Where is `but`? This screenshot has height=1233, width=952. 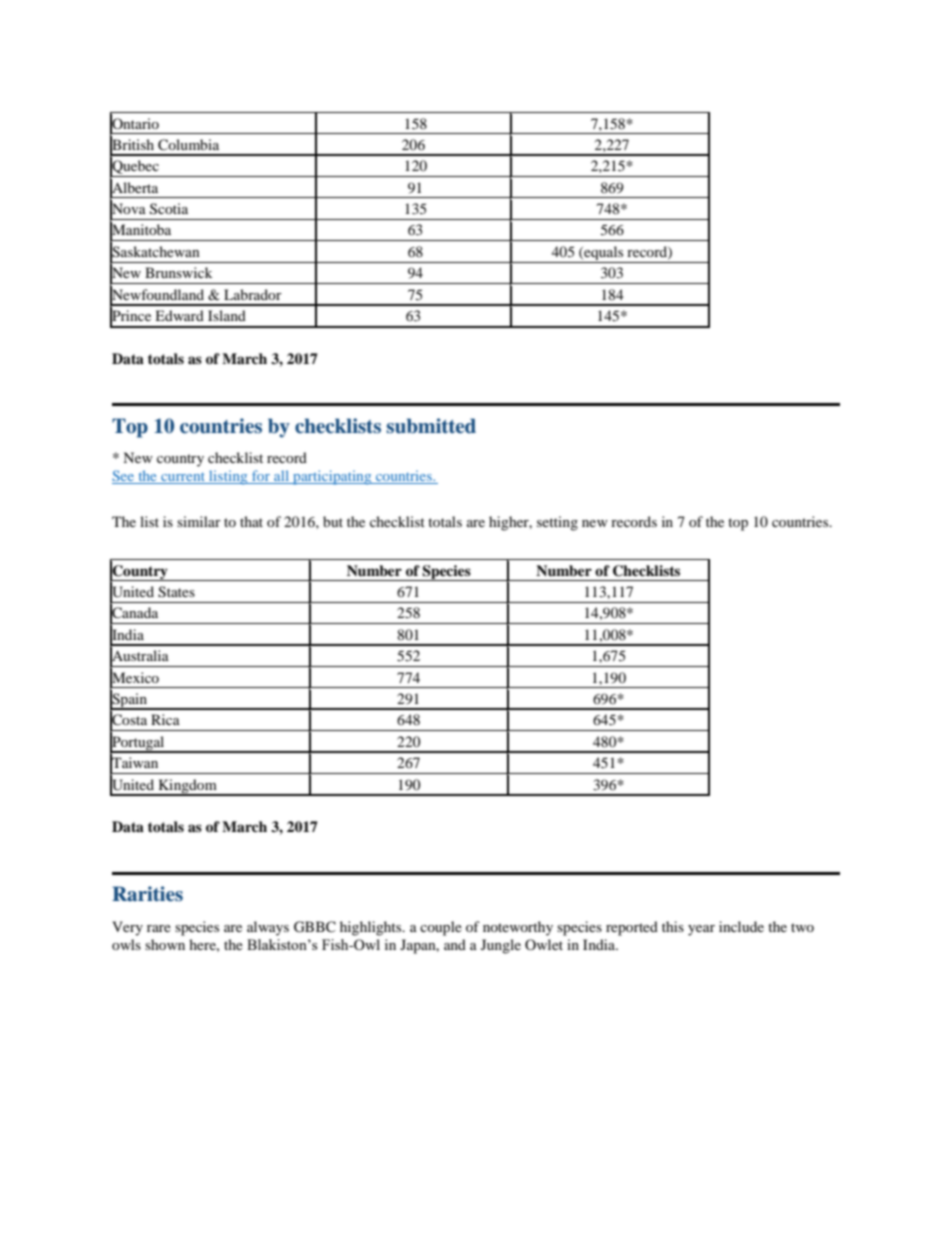
but is located at coordinates (333, 521).
